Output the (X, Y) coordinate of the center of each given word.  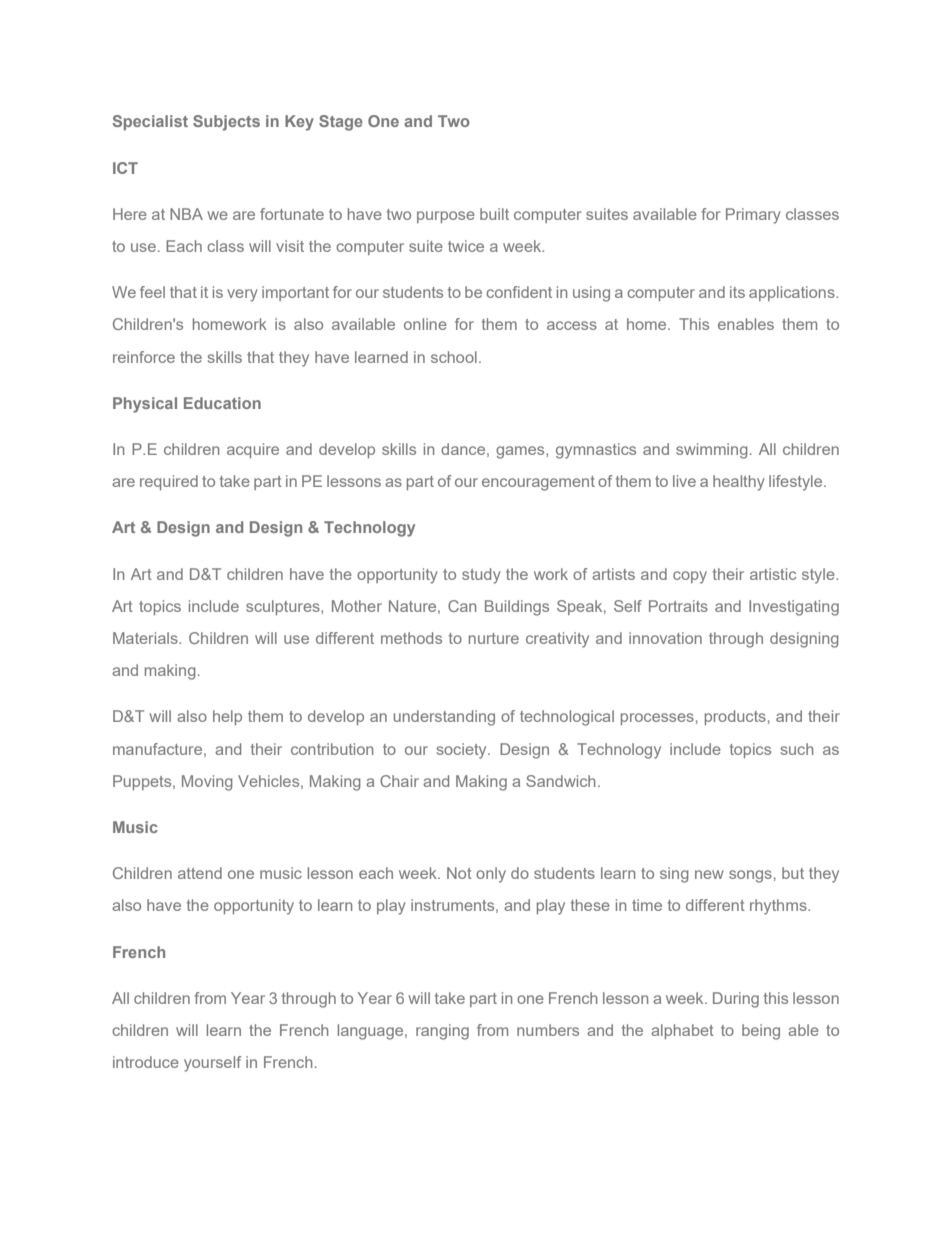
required (169, 482)
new (709, 874)
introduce (146, 1062)
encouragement (538, 483)
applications (793, 293)
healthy (739, 483)
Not (459, 873)
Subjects (226, 123)
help (227, 717)
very (242, 295)
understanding (444, 718)
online (425, 324)
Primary (753, 216)
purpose (446, 217)
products (735, 717)
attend (200, 873)
